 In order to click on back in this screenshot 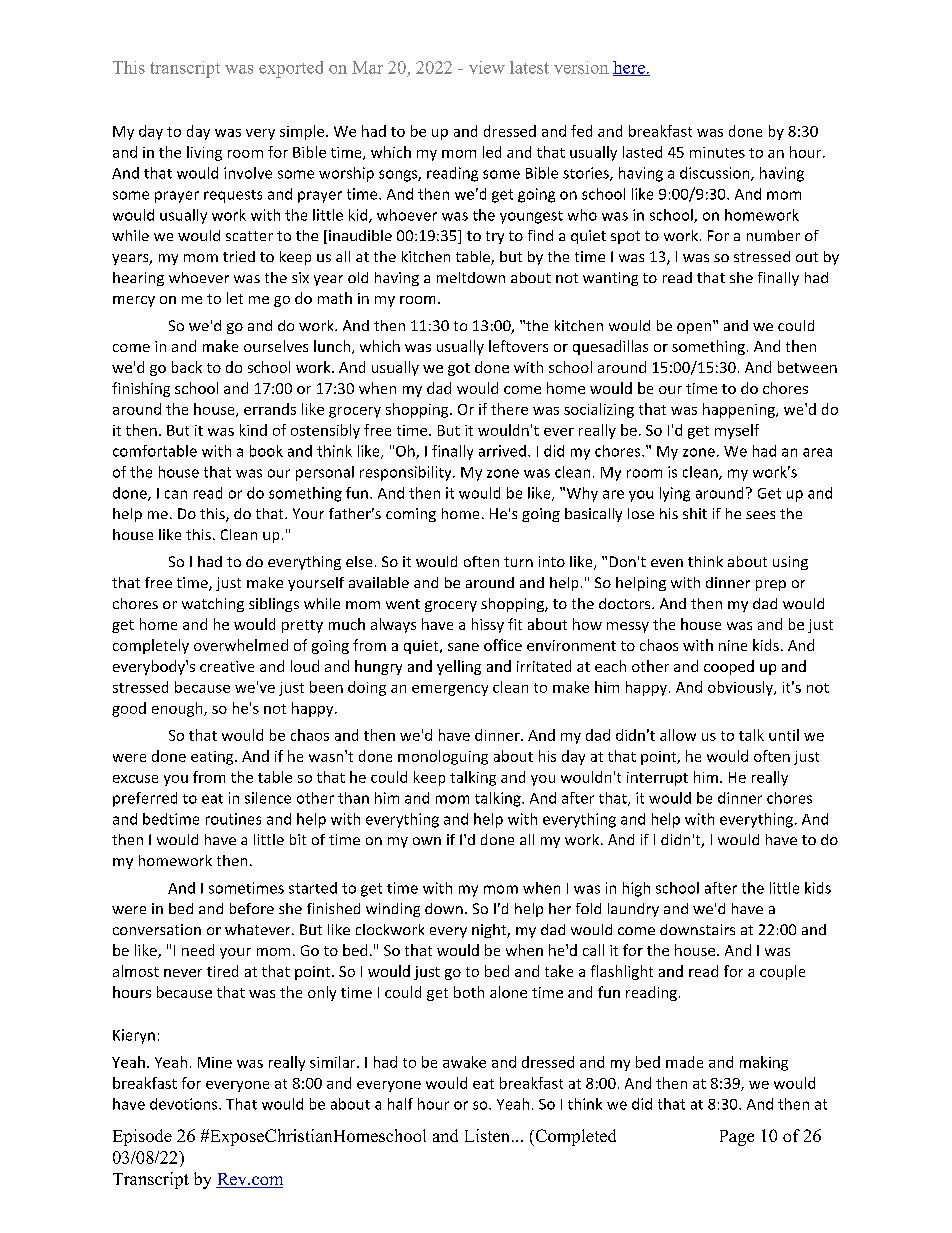, I will do `click(187, 367)`.
